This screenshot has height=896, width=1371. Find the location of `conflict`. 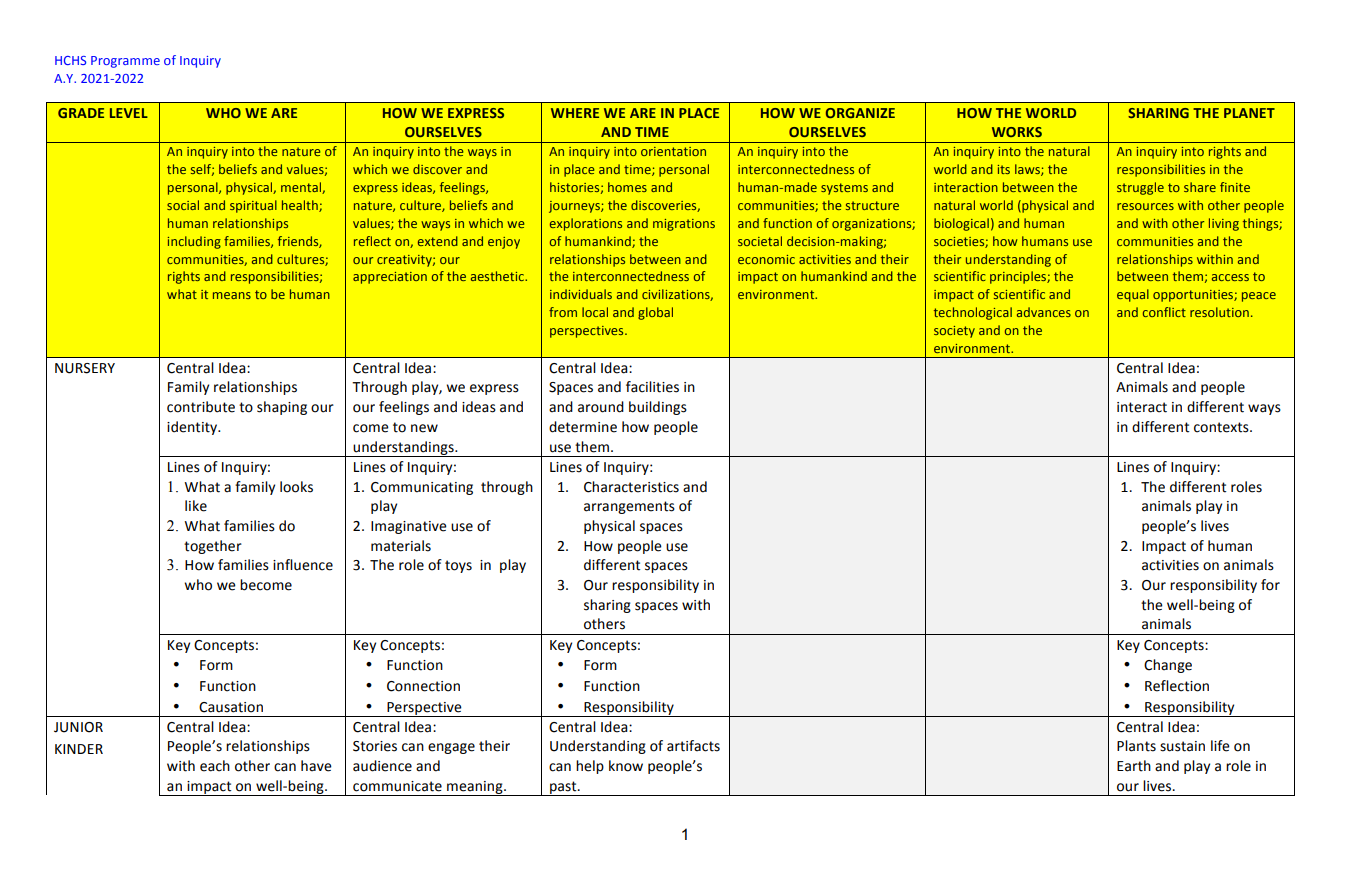

conflict is located at coordinates (1164, 312).
